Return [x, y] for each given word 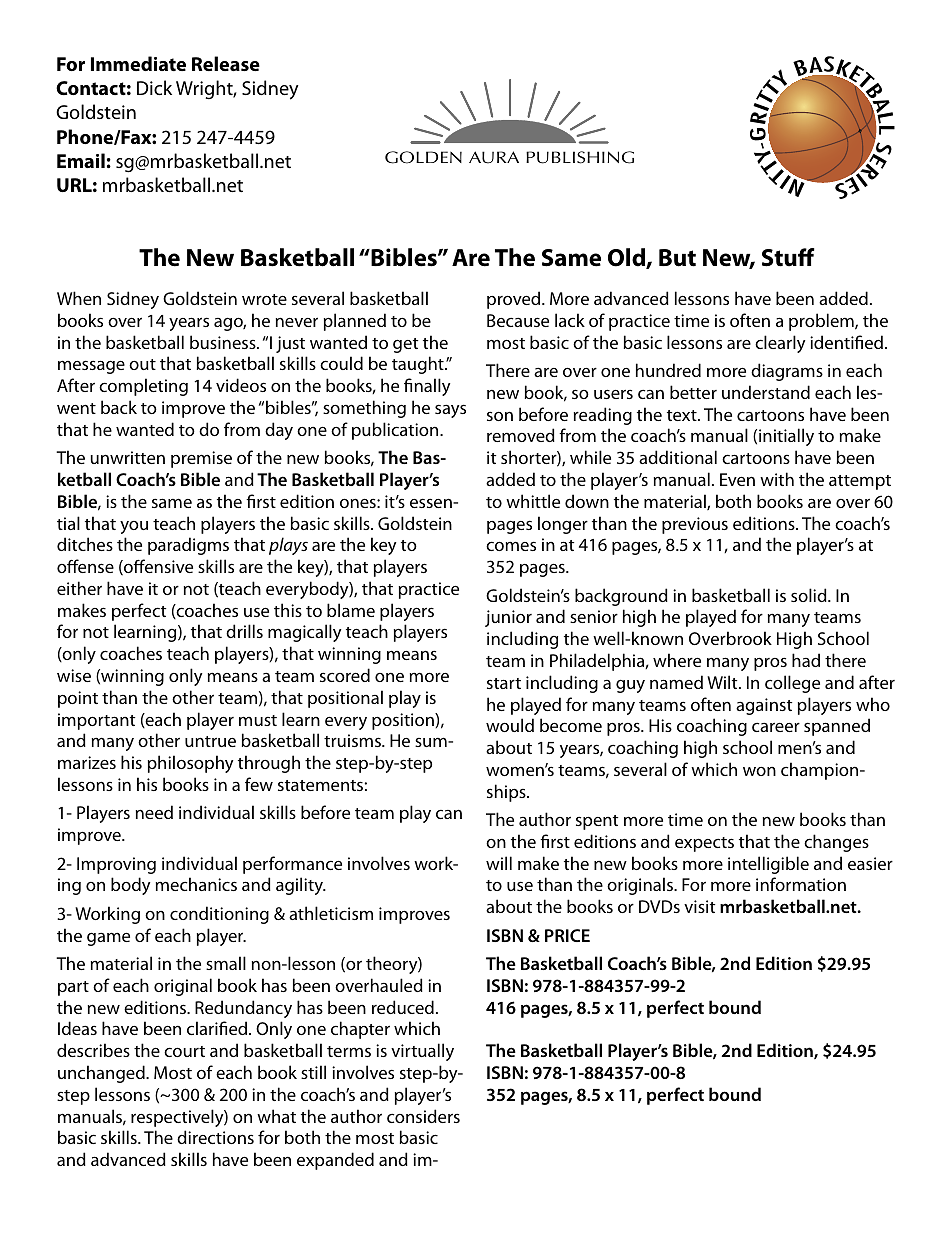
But [677, 258]
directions [215, 1137]
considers [423, 1116]
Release [226, 63]
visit [699, 906]
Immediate [138, 63]
